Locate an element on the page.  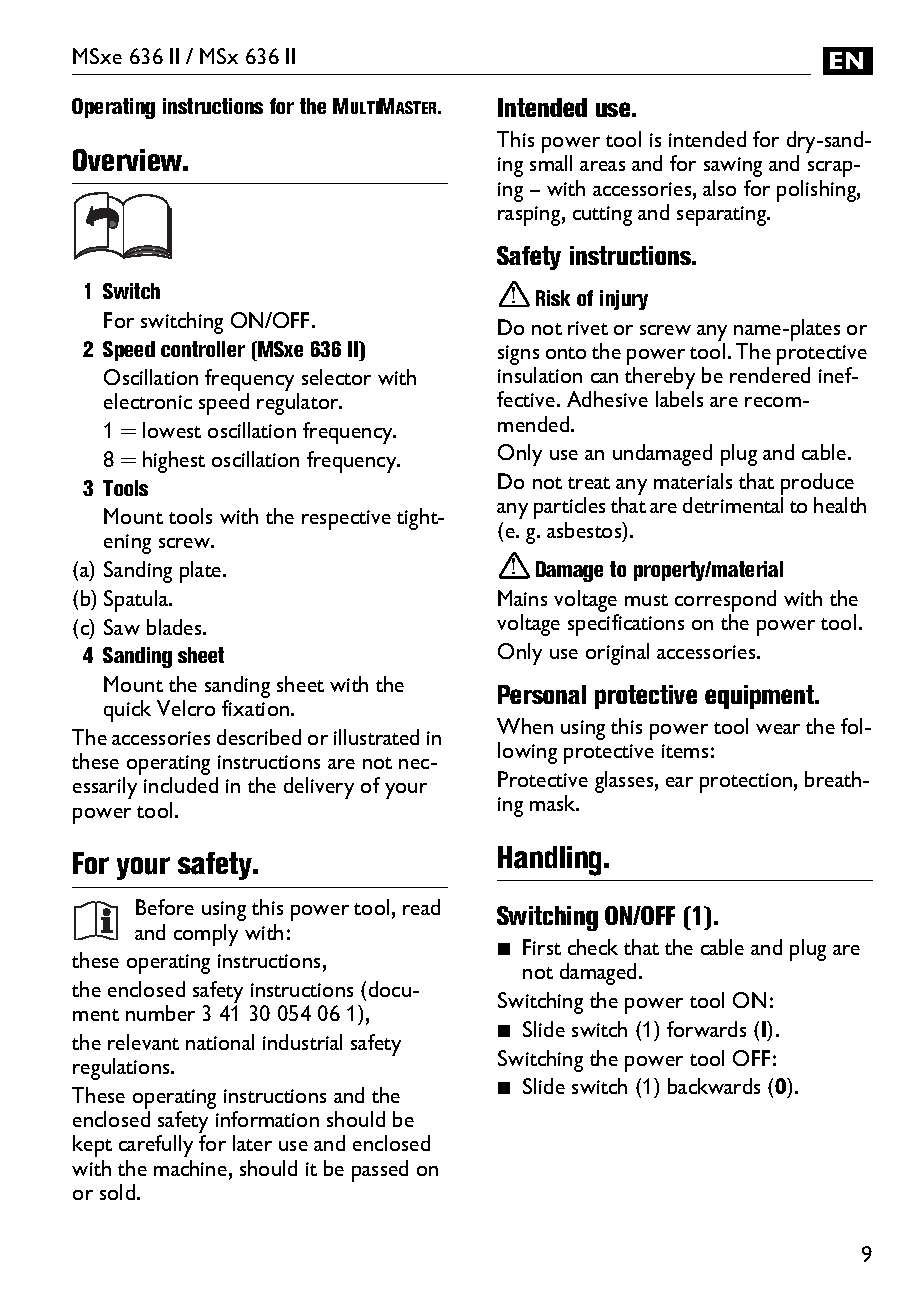
described is located at coordinates (259, 737).
